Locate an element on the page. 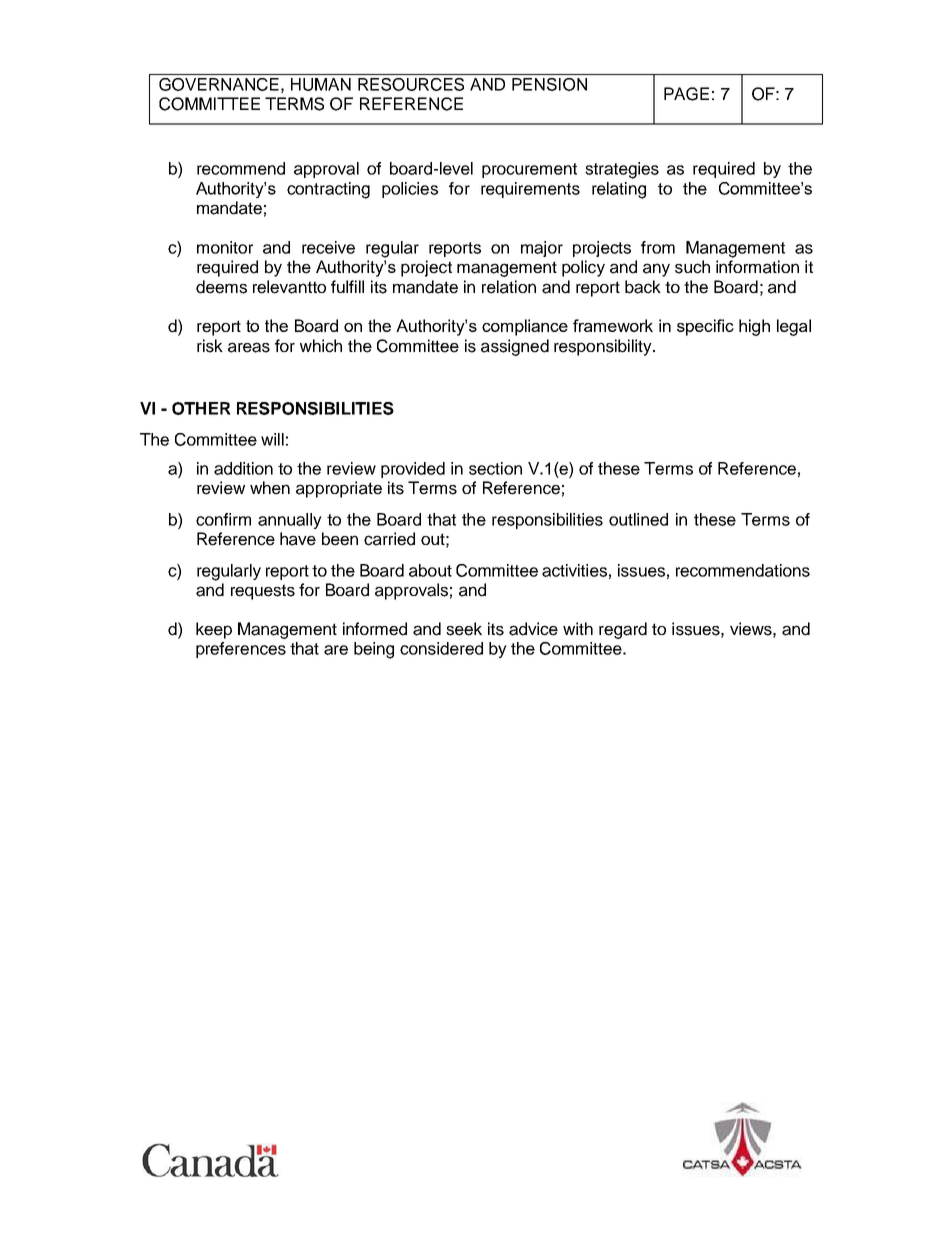 The width and height of the document is (952, 1233). seek is located at coordinates (464, 629).
